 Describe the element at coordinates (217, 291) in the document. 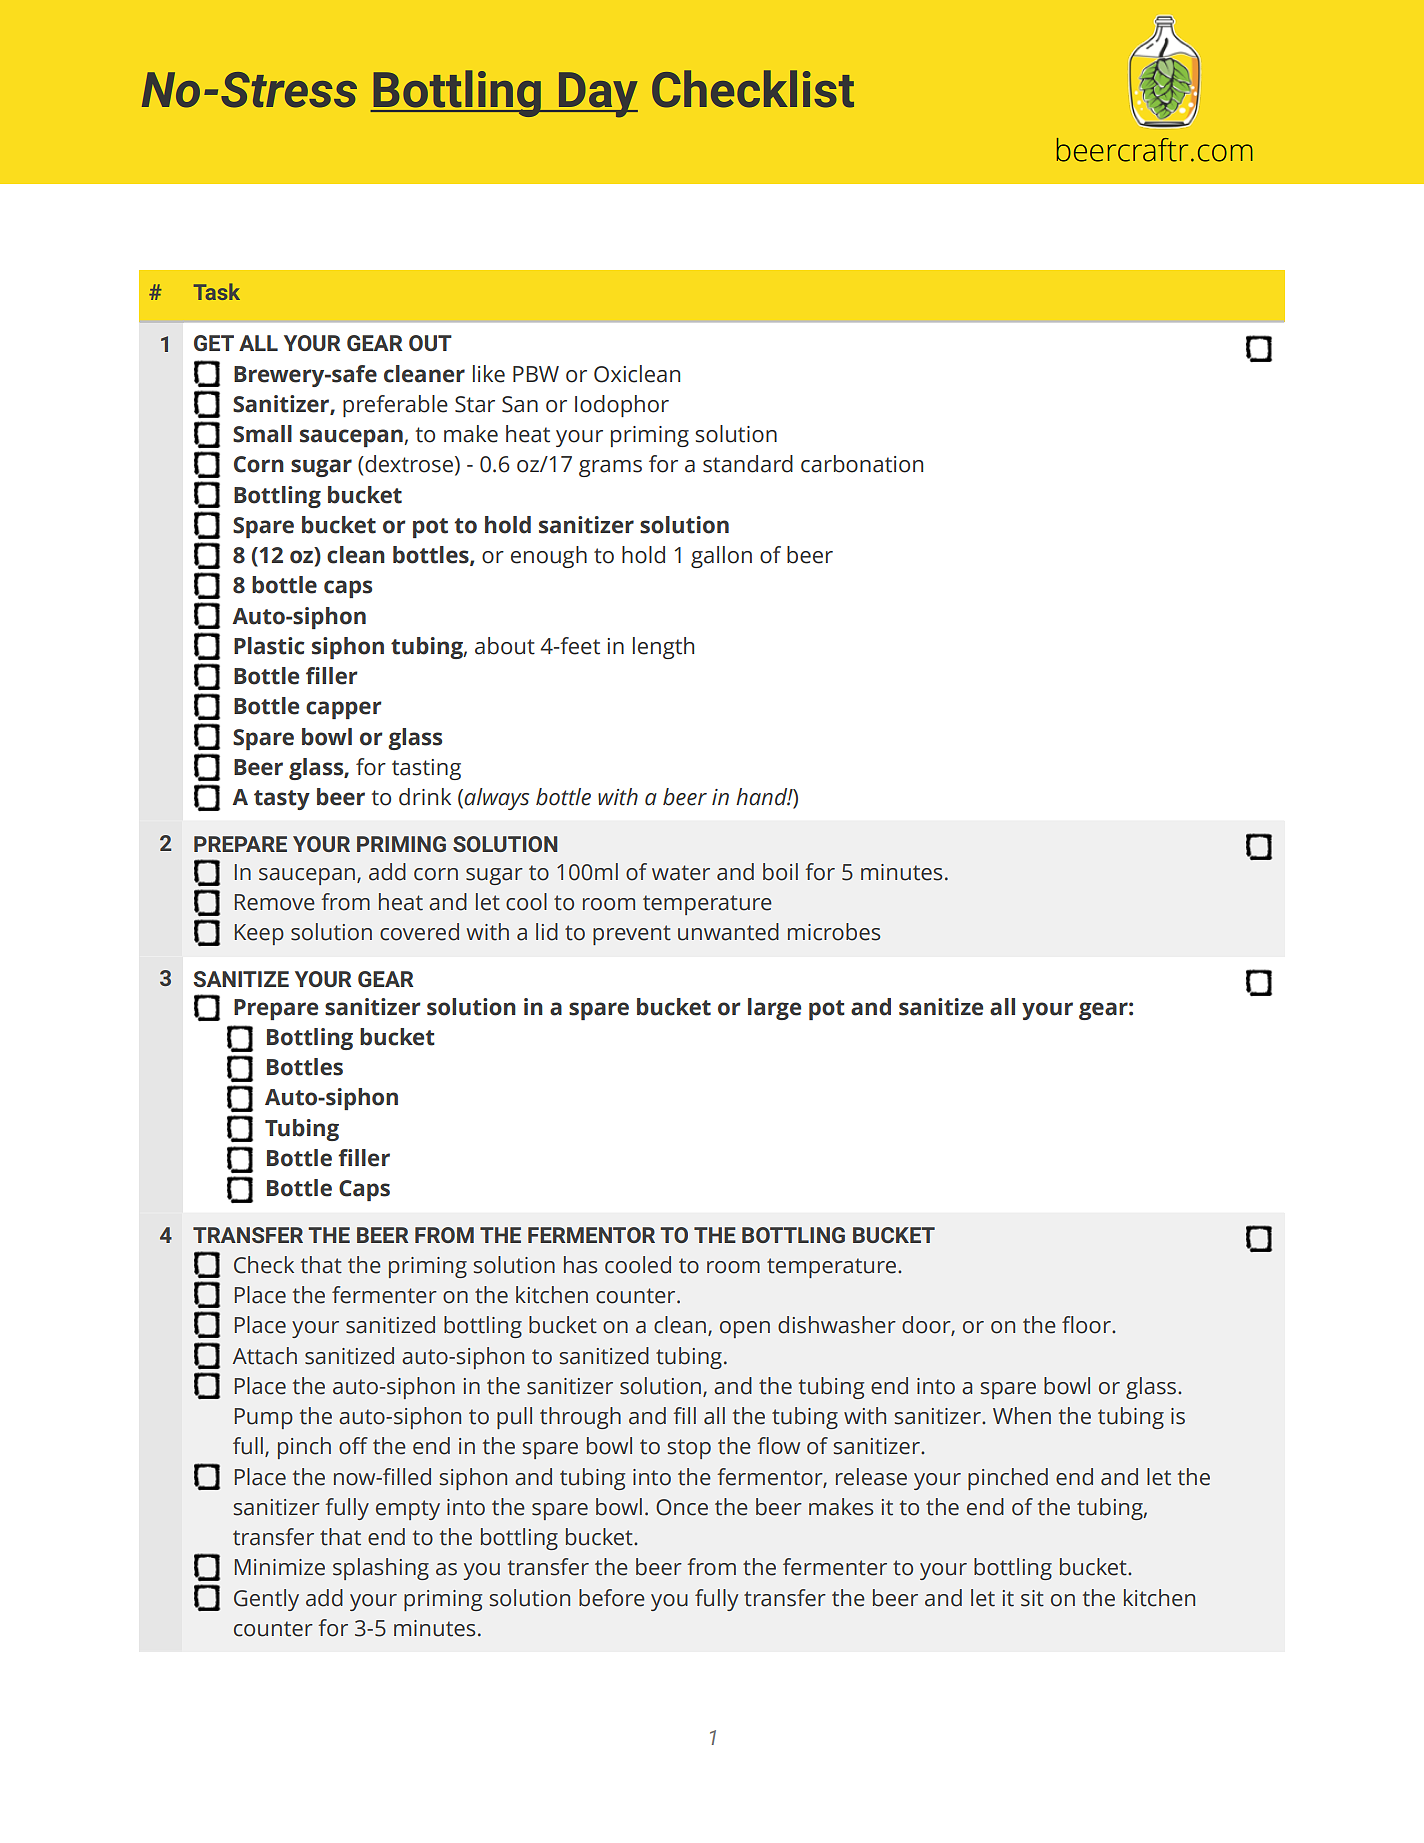

I see `Task` at that location.
